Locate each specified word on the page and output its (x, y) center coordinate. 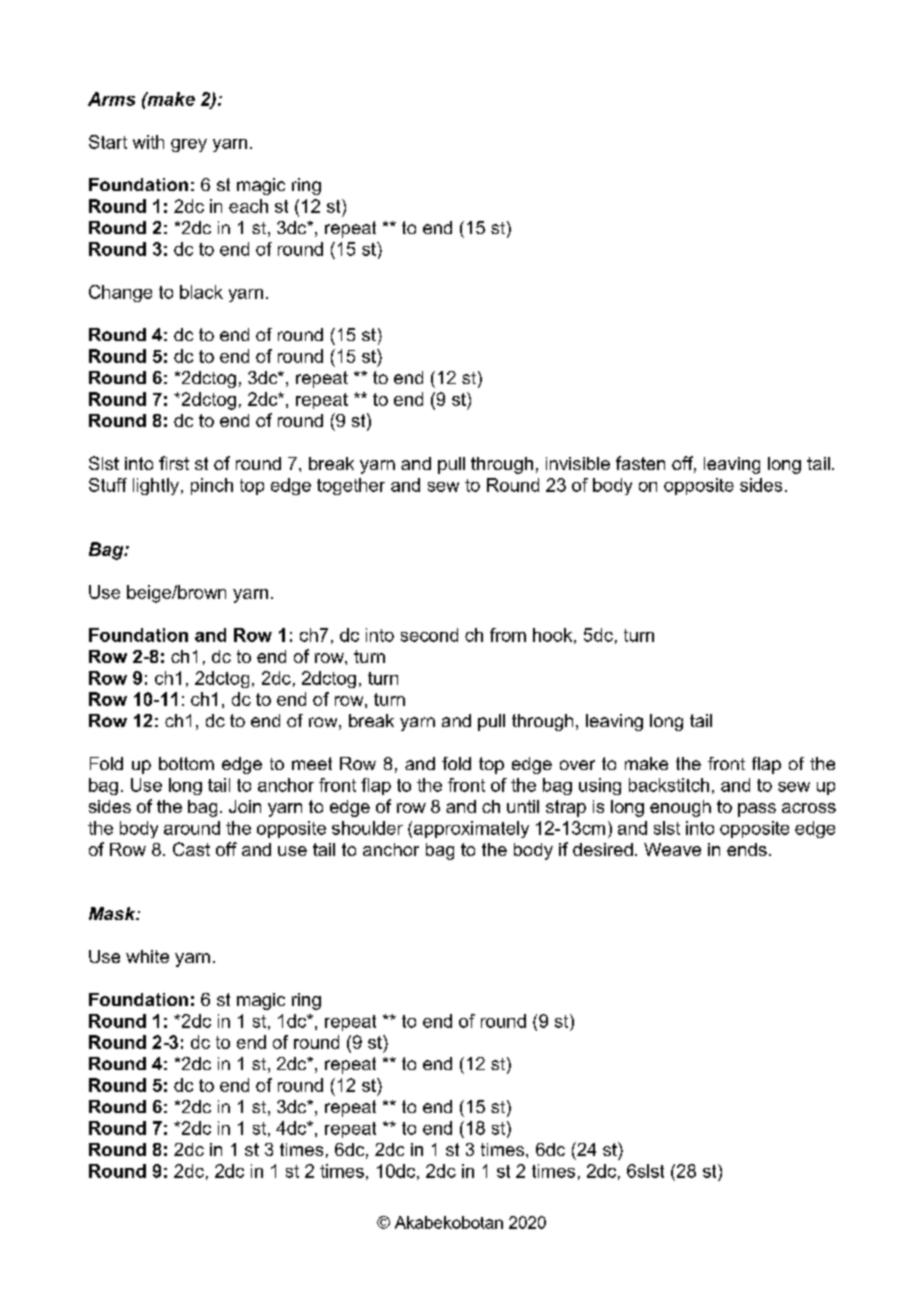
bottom (186, 763)
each (248, 206)
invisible (578, 463)
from (508, 635)
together (351, 486)
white (147, 956)
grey (189, 145)
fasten (640, 463)
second (429, 635)
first (174, 463)
